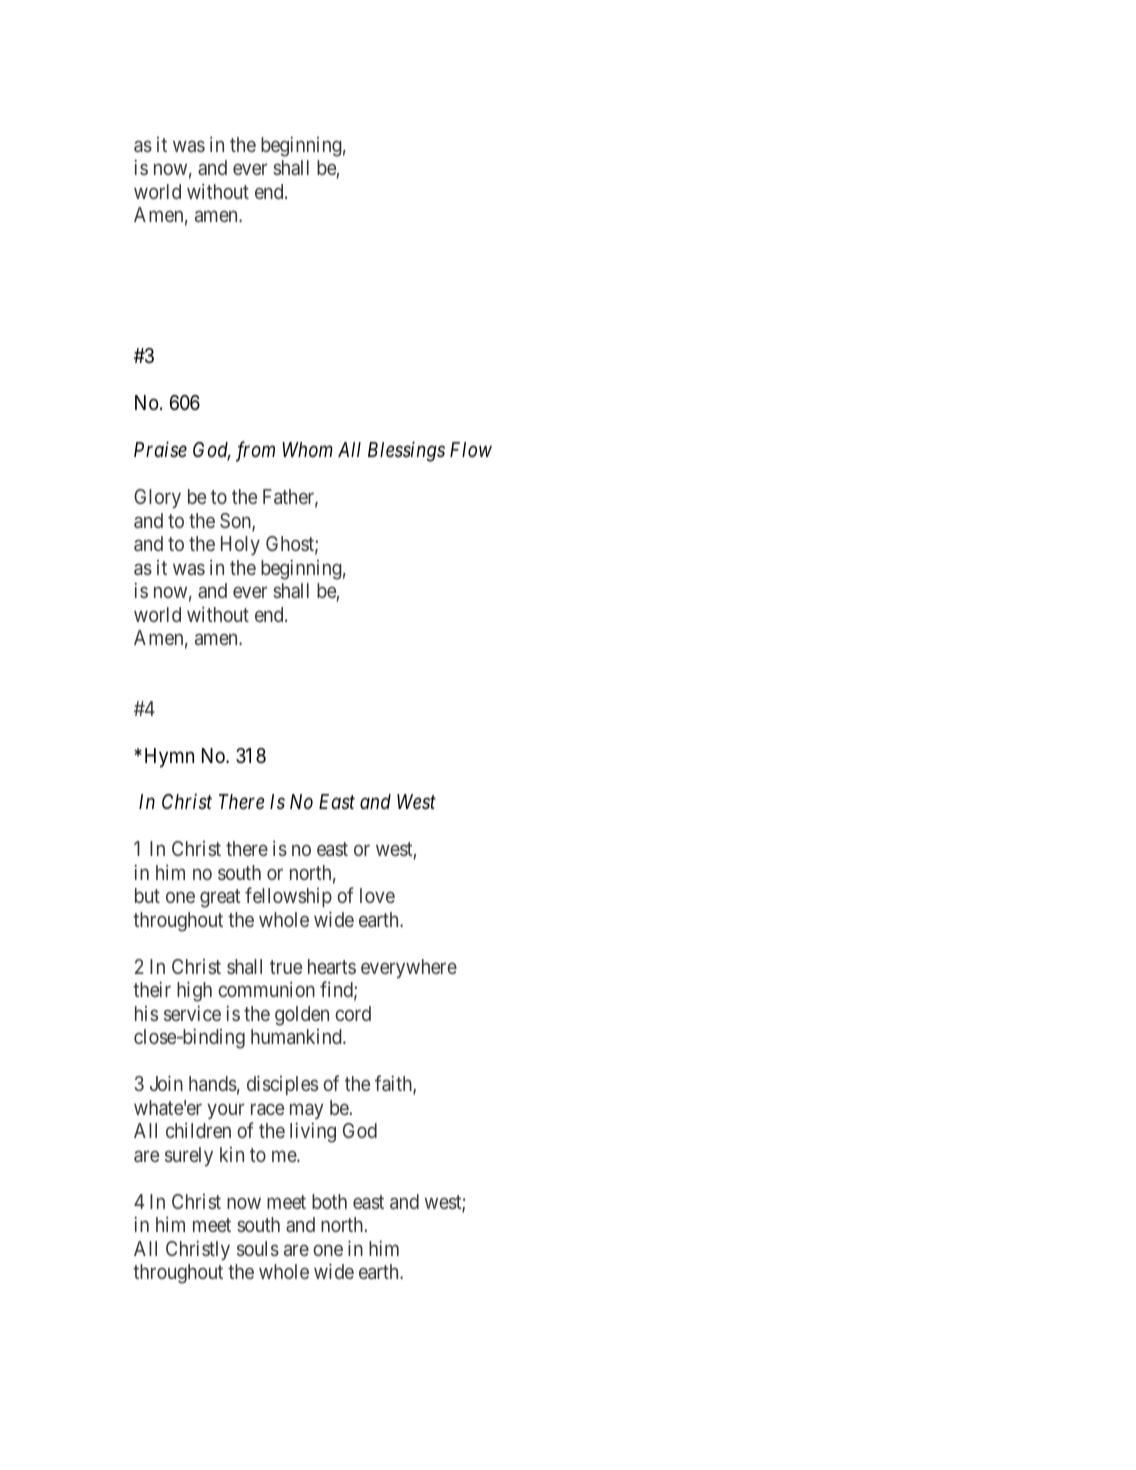 This screenshot has width=1136, height=1470. I want to click on Whom, so click(307, 449).
